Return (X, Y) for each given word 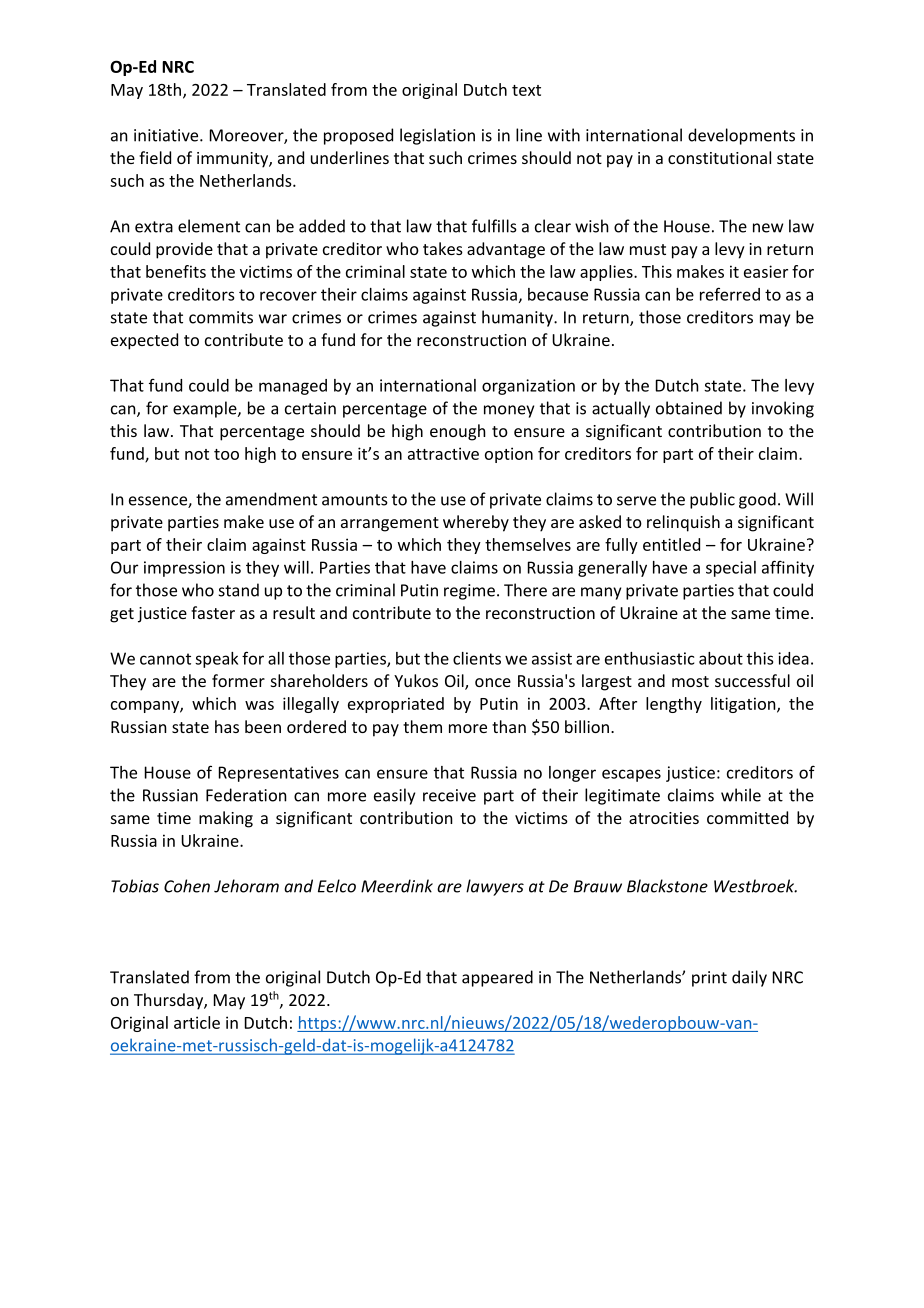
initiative (167, 135)
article (197, 1022)
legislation (437, 136)
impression (184, 569)
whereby (476, 523)
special (731, 569)
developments (741, 136)
